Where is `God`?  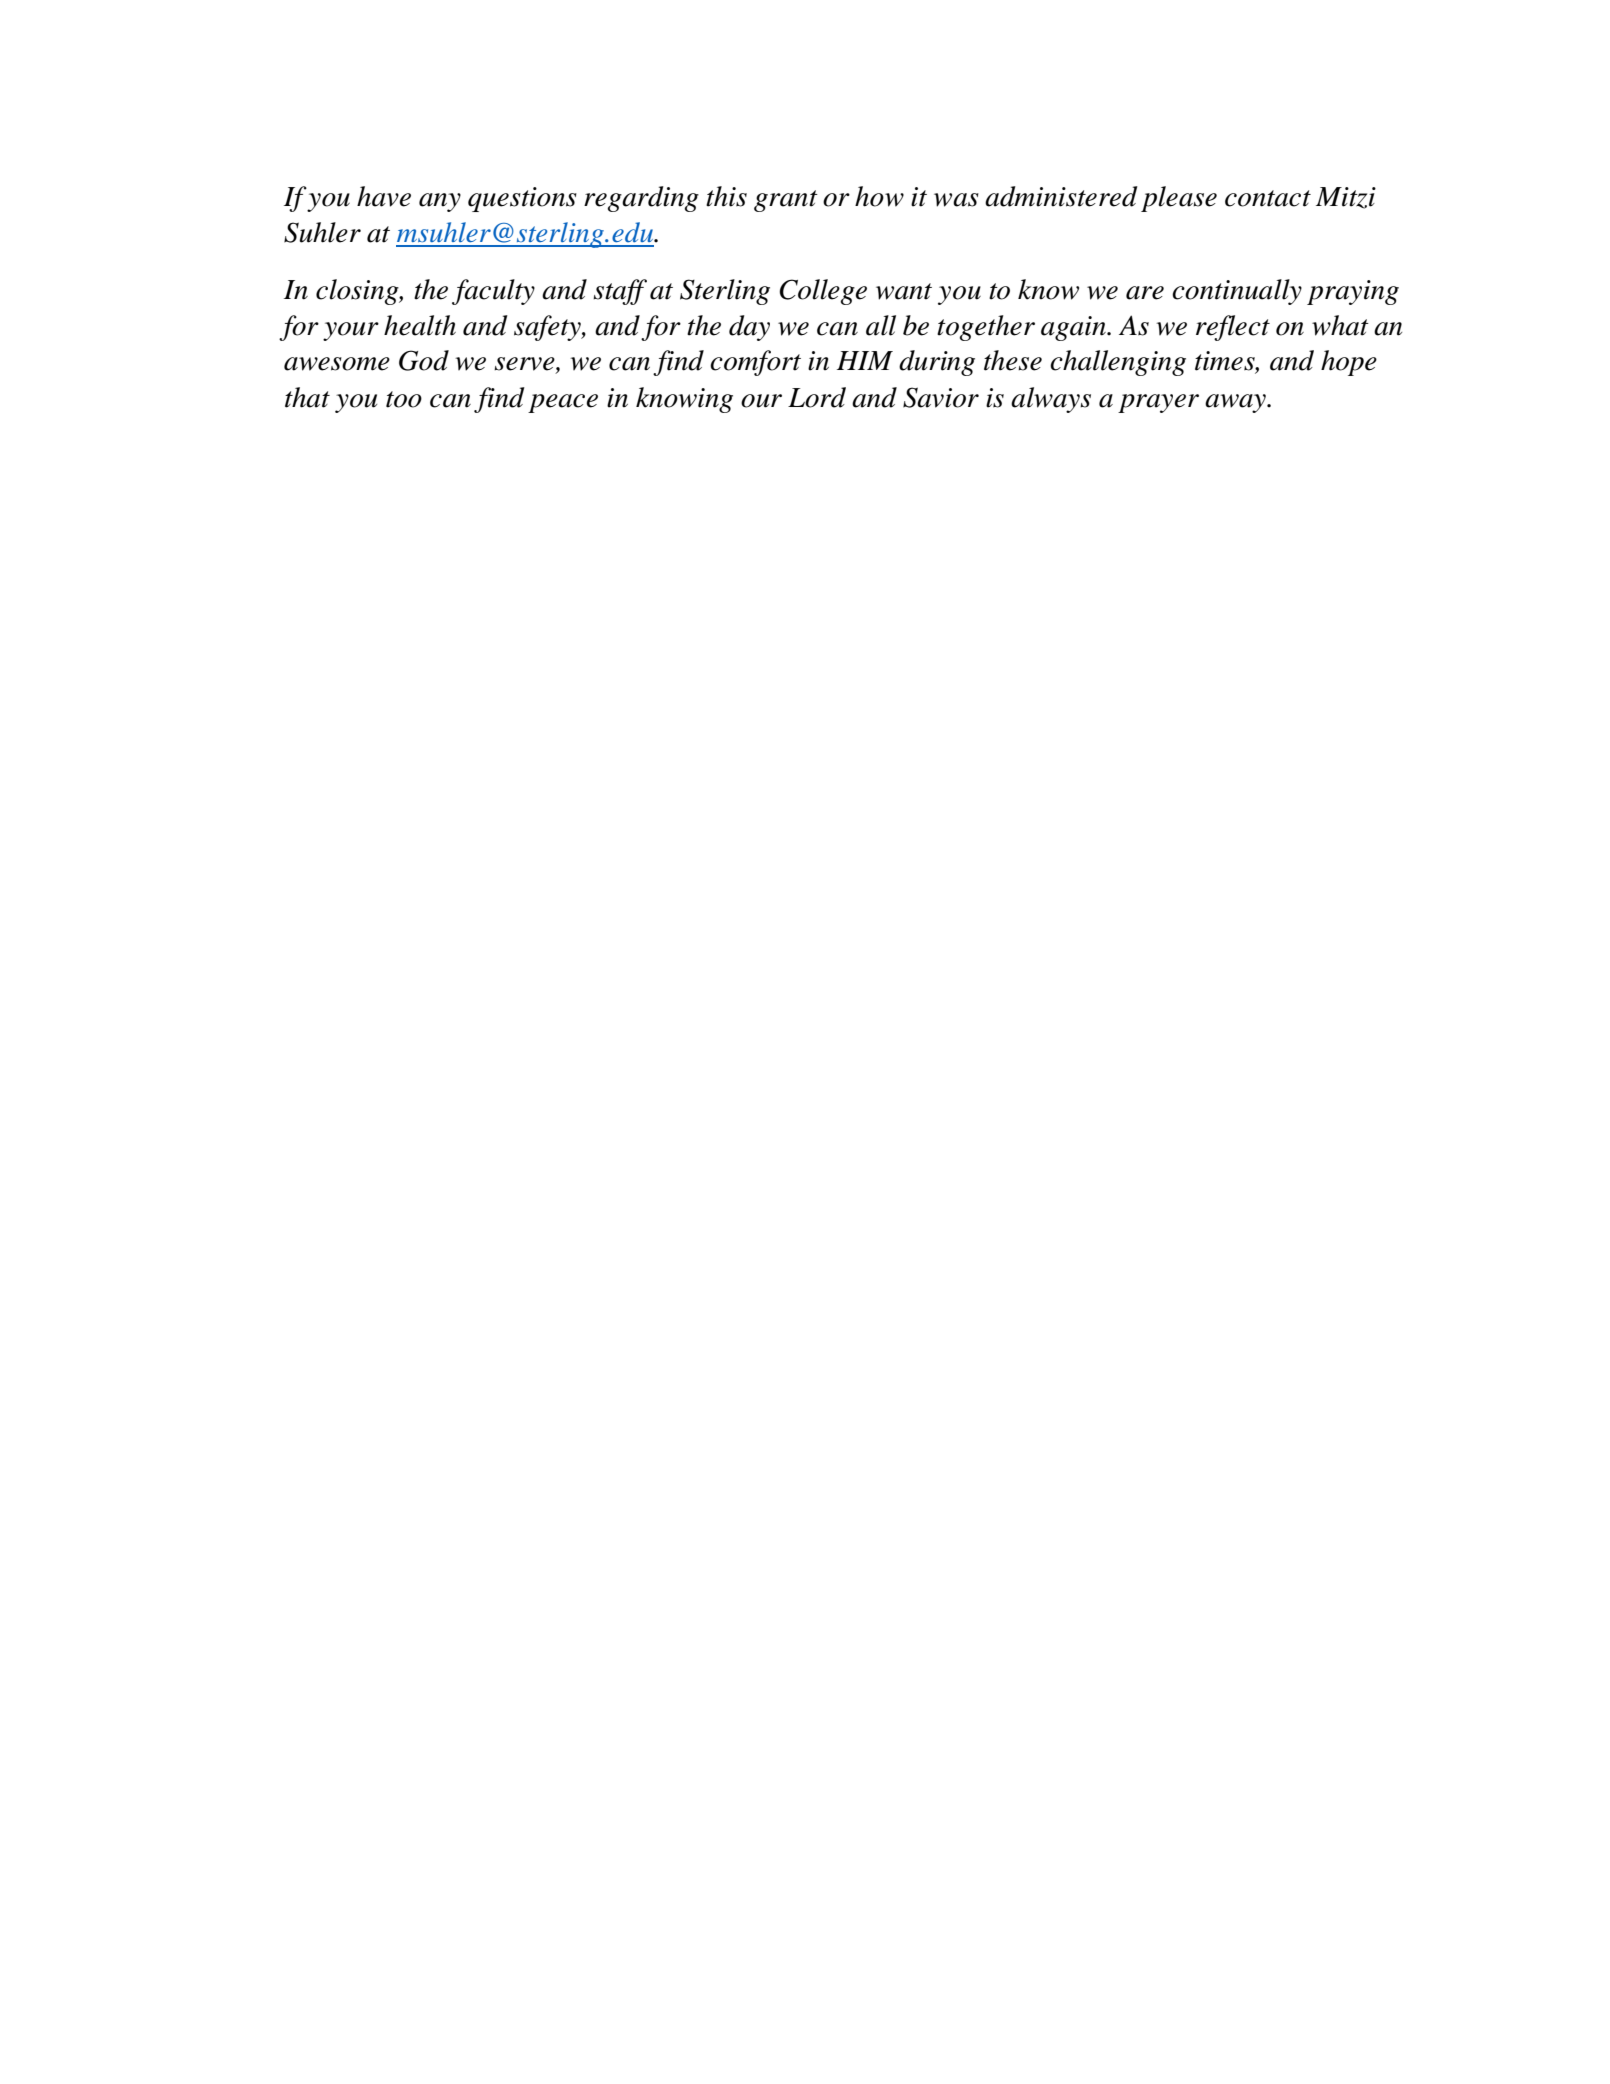
God is located at coordinates (424, 360).
